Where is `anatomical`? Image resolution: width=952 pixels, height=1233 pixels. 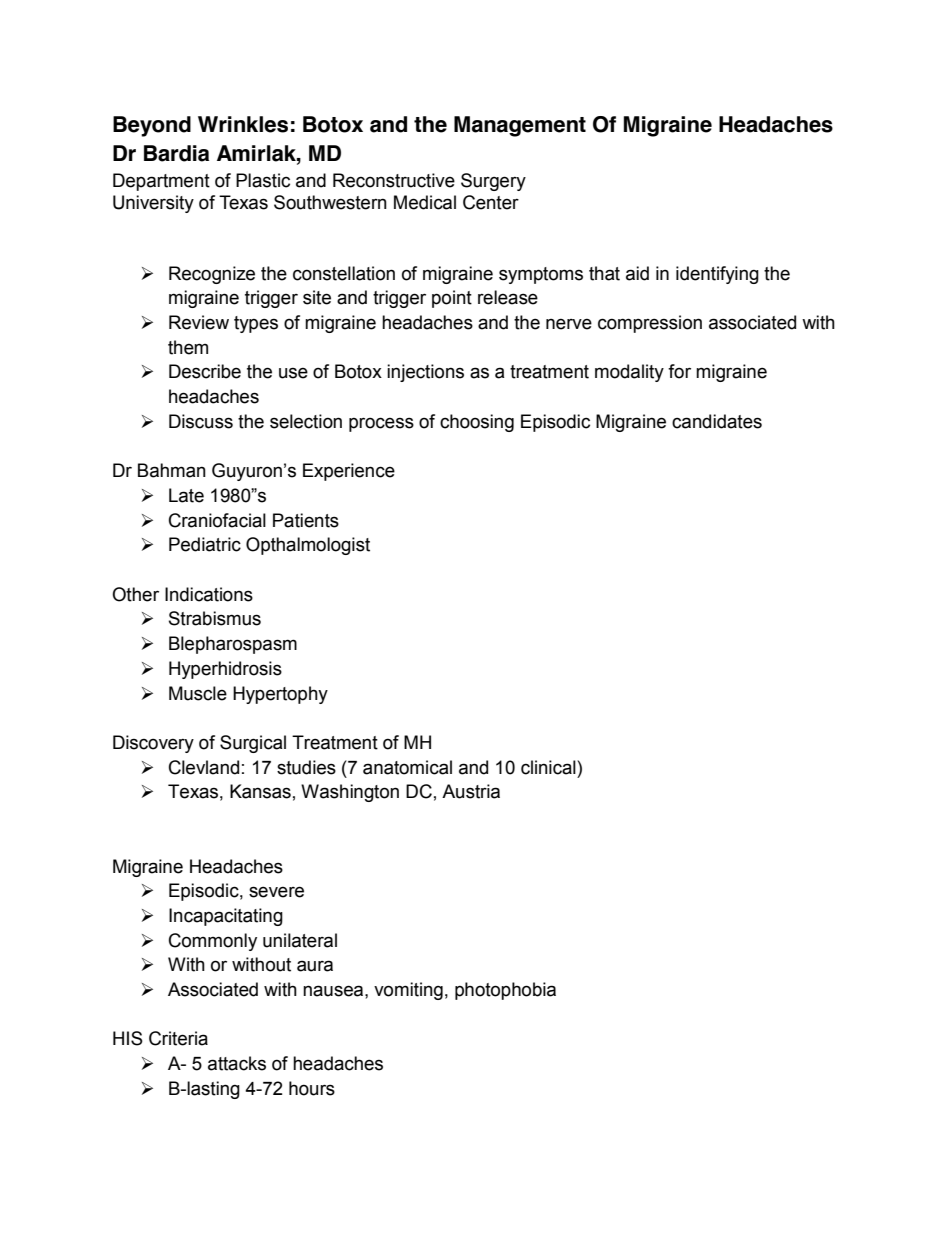 anatomical is located at coordinates (407, 767).
